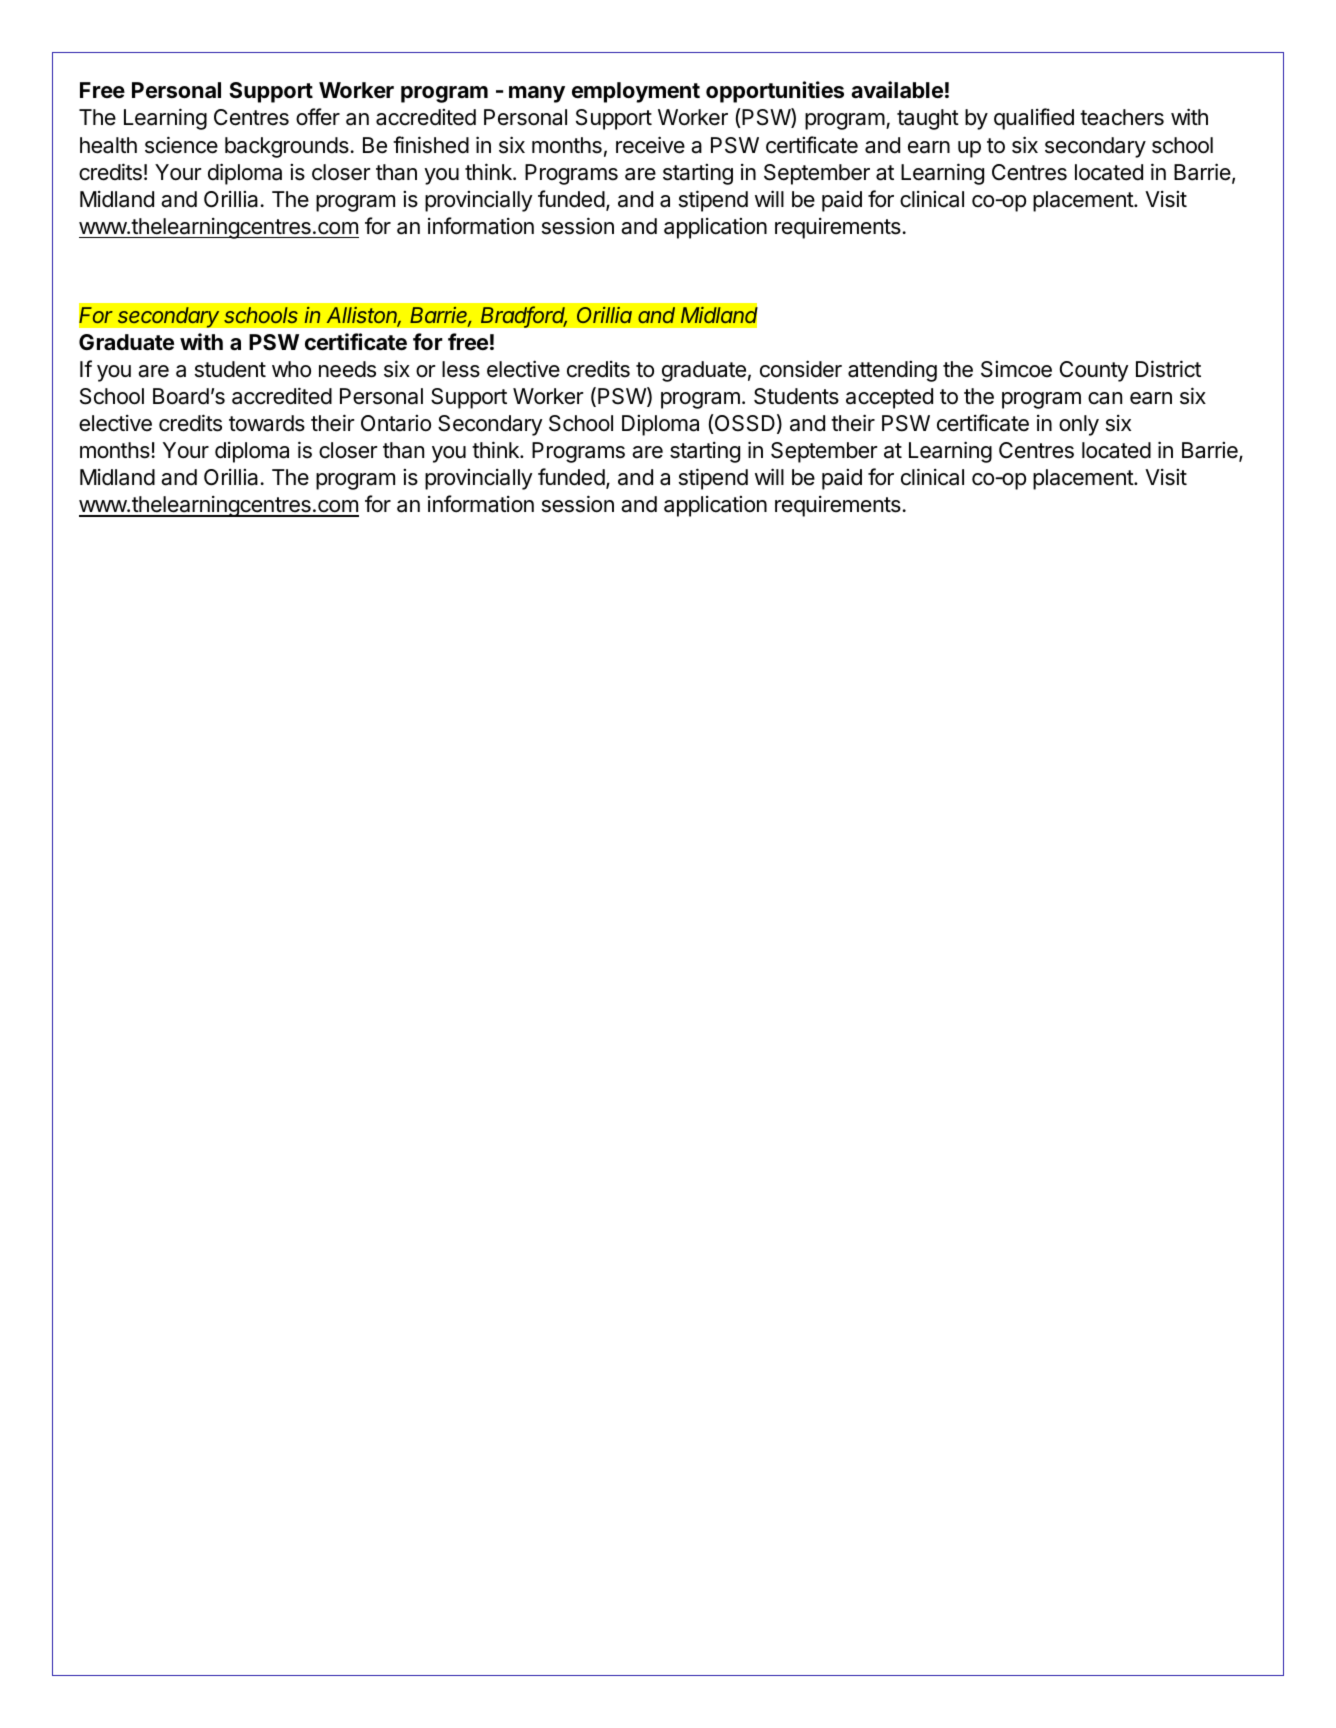  Describe the element at coordinates (524, 316) in the page. I see `Bradford` at that location.
